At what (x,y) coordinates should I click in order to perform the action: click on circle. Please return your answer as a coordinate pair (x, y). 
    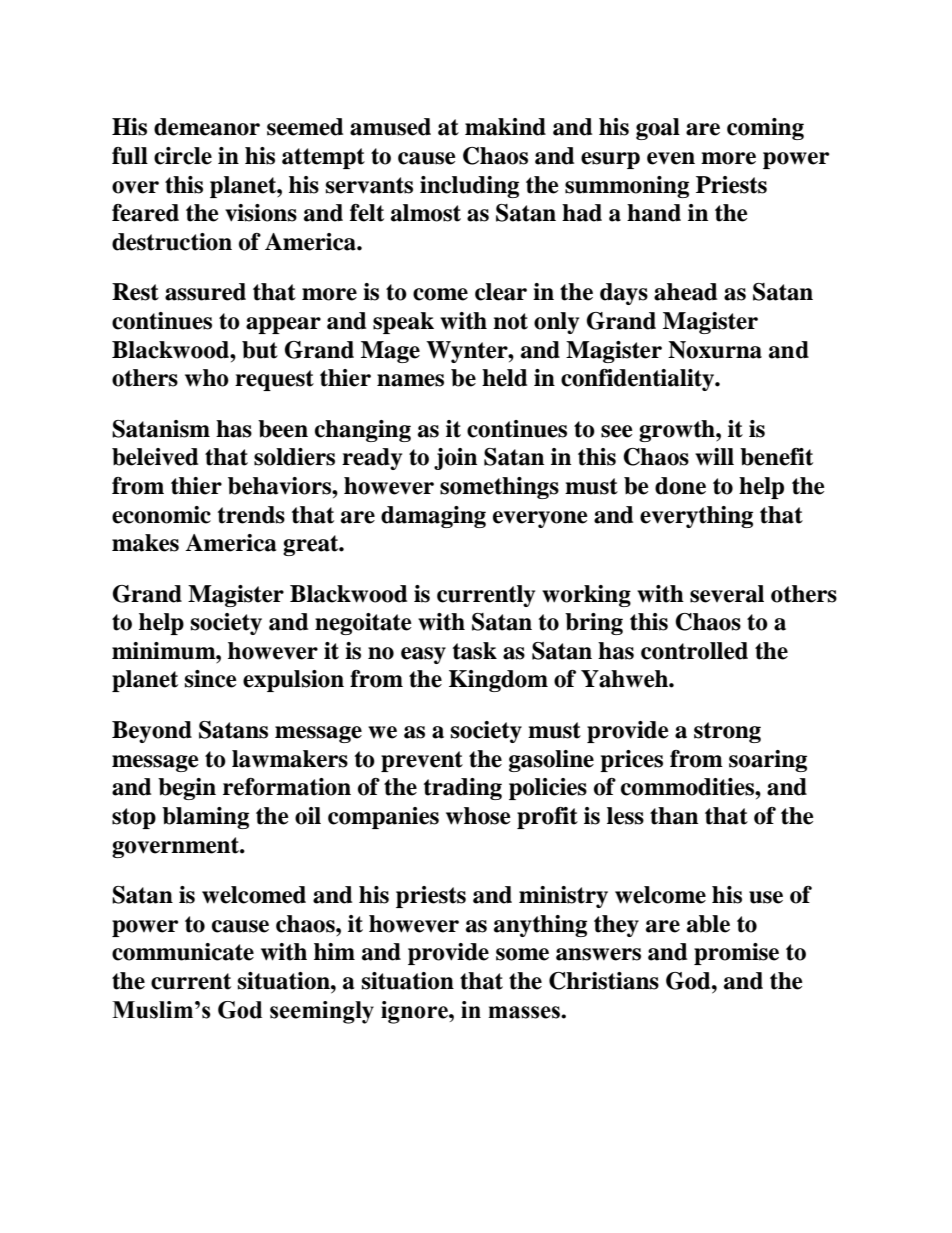
    Looking at the image, I should click on (183, 156).
